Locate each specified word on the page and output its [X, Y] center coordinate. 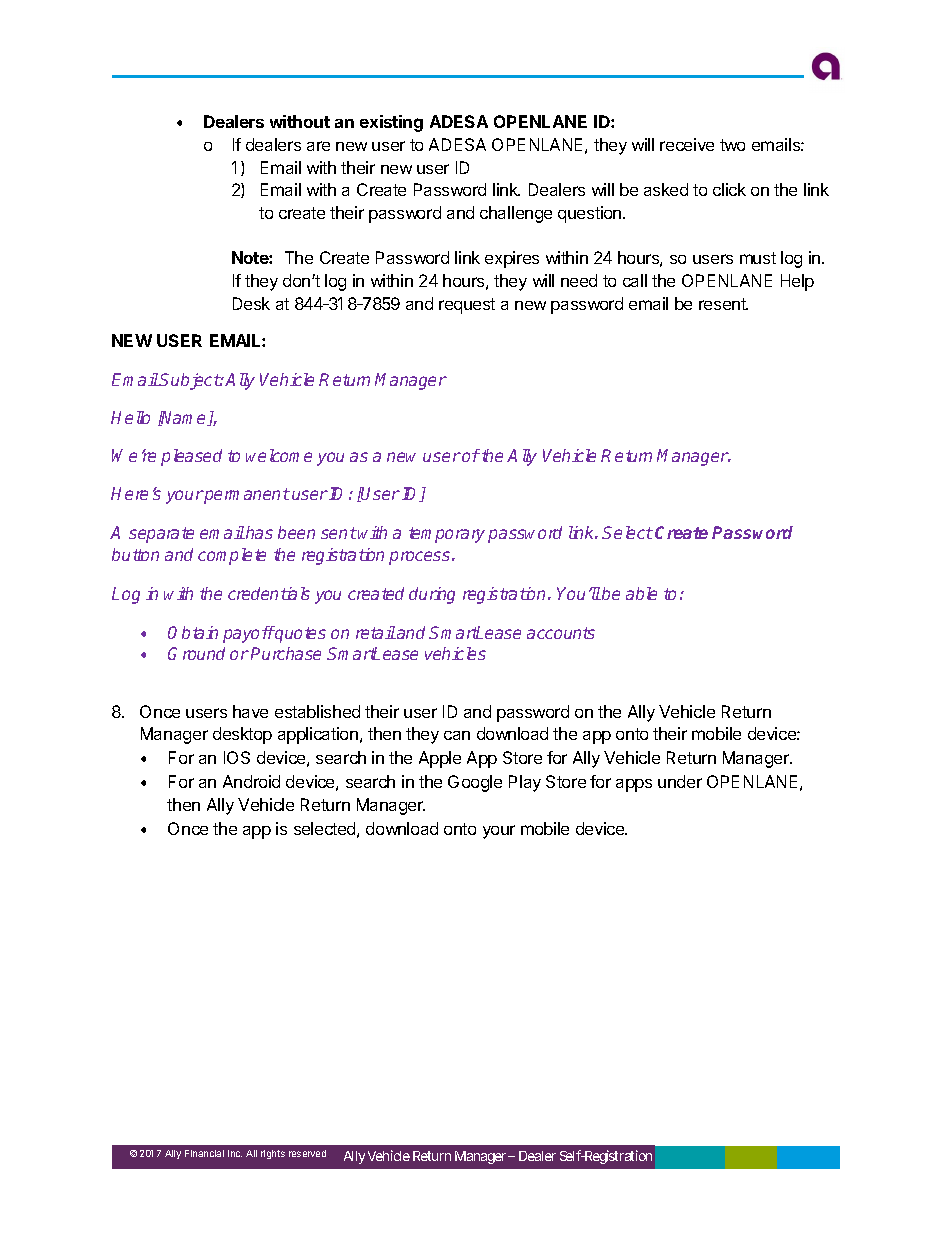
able [641, 593]
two [732, 145]
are [318, 146]
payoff [249, 634]
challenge [516, 214]
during [432, 595]
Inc [235, 1153]
